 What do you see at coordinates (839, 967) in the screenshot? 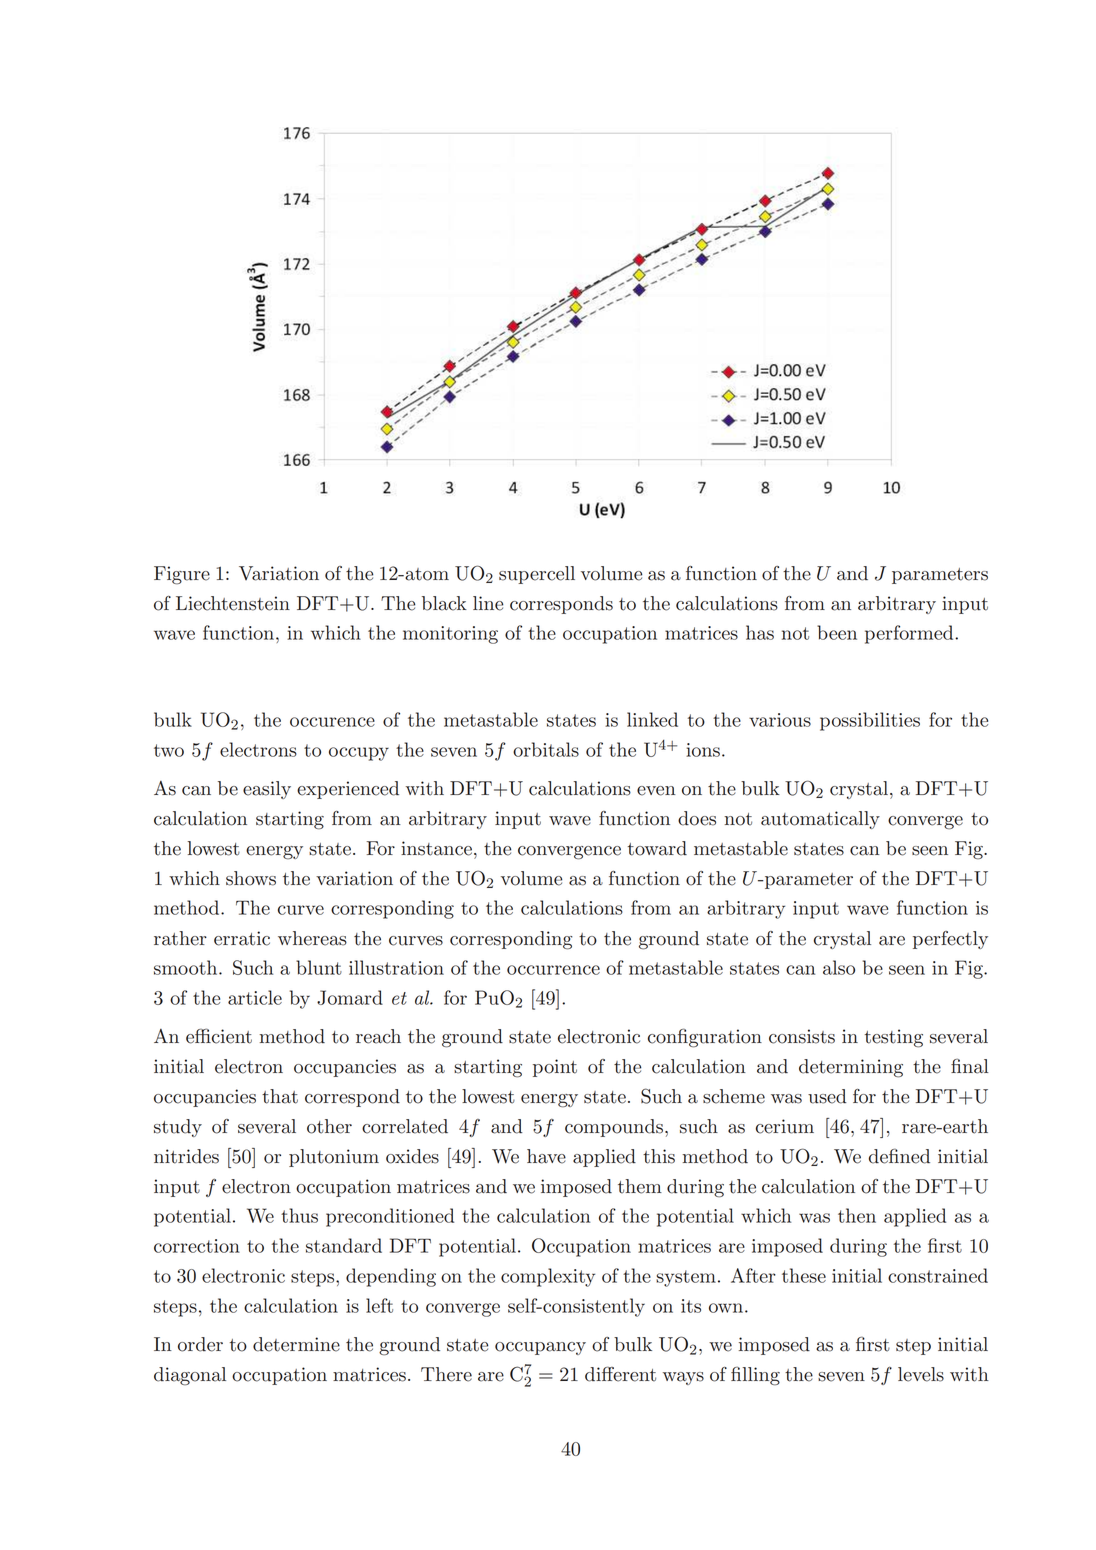
I see `also` at bounding box center [839, 967].
